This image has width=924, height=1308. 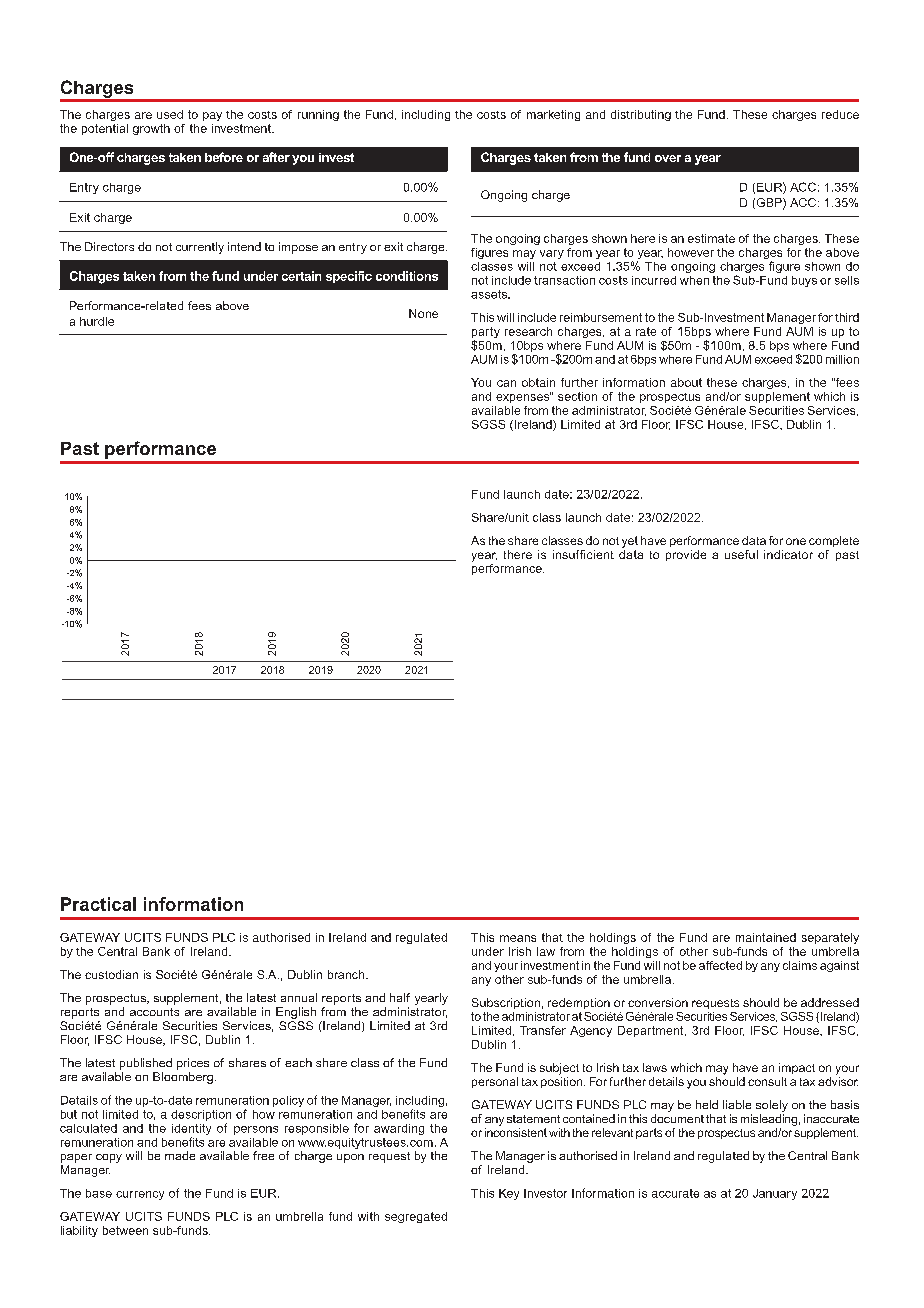 What do you see at coordinates (140, 1195) in the image?
I see `currency` at bounding box center [140, 1195].
